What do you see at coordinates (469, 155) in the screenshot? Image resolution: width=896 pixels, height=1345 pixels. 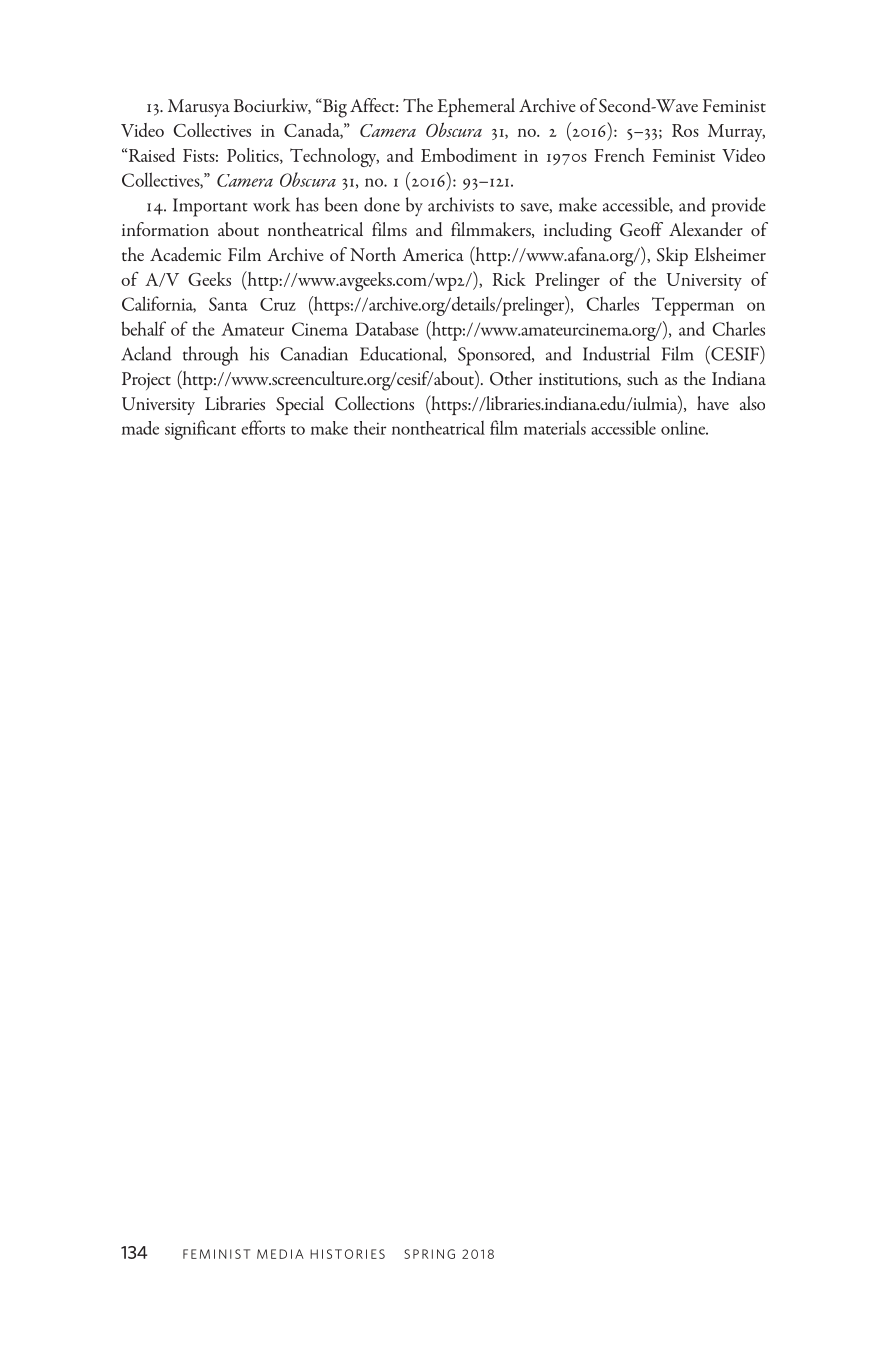 I see `Embodiment` at bounding box center [469, 155].
